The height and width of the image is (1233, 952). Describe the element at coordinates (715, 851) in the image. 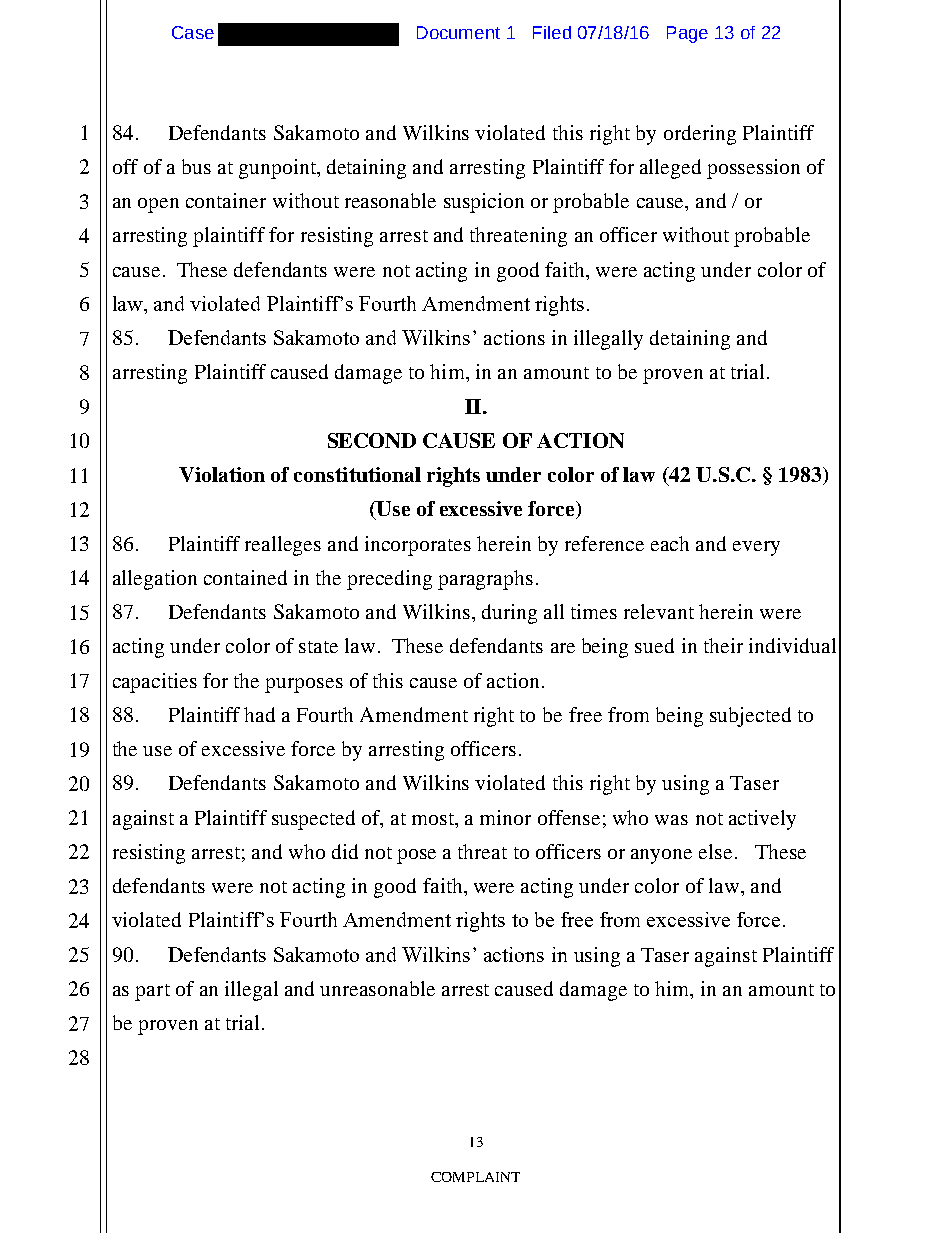

I see `else` at that location.
